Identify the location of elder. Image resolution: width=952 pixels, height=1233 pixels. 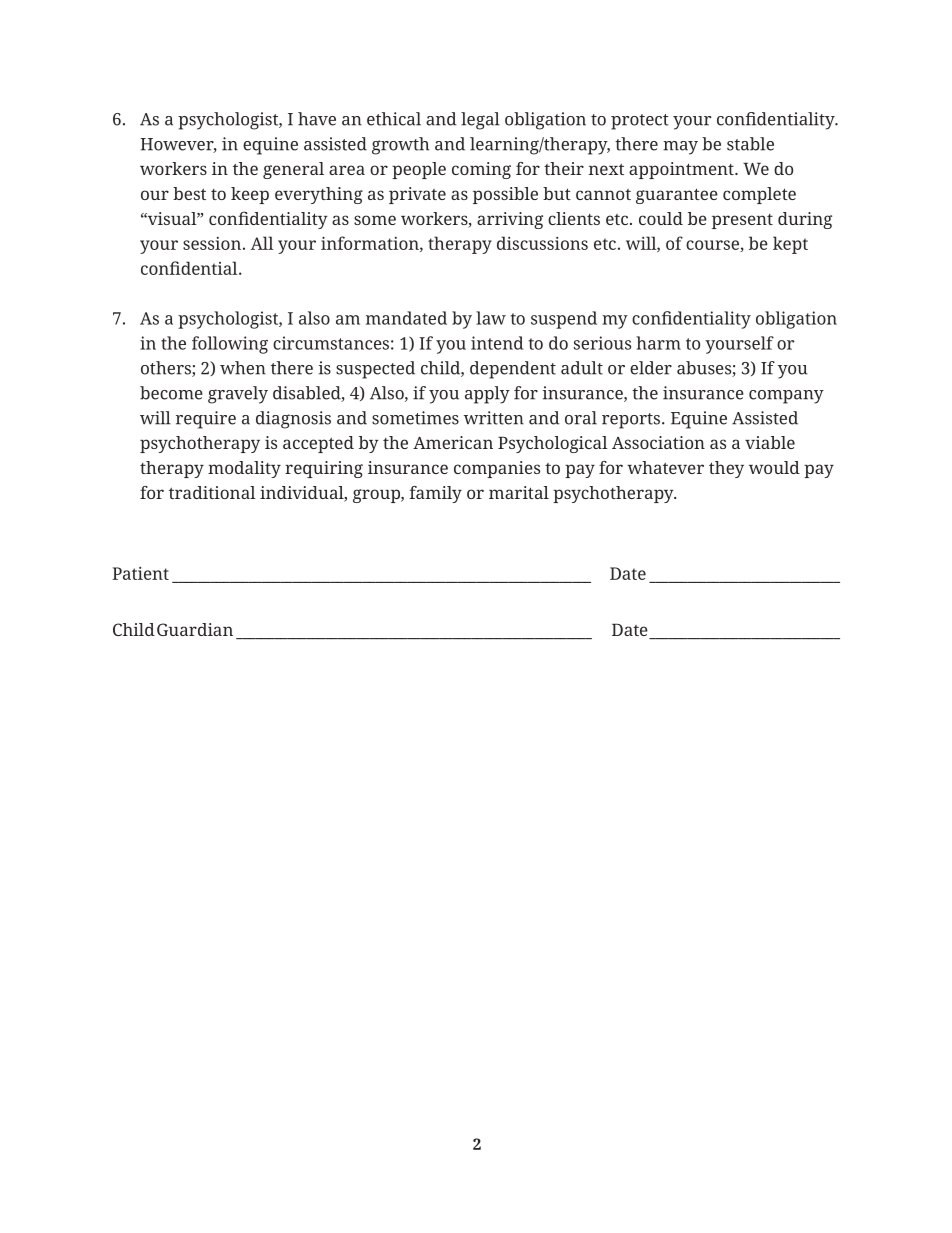
(651, 368).
